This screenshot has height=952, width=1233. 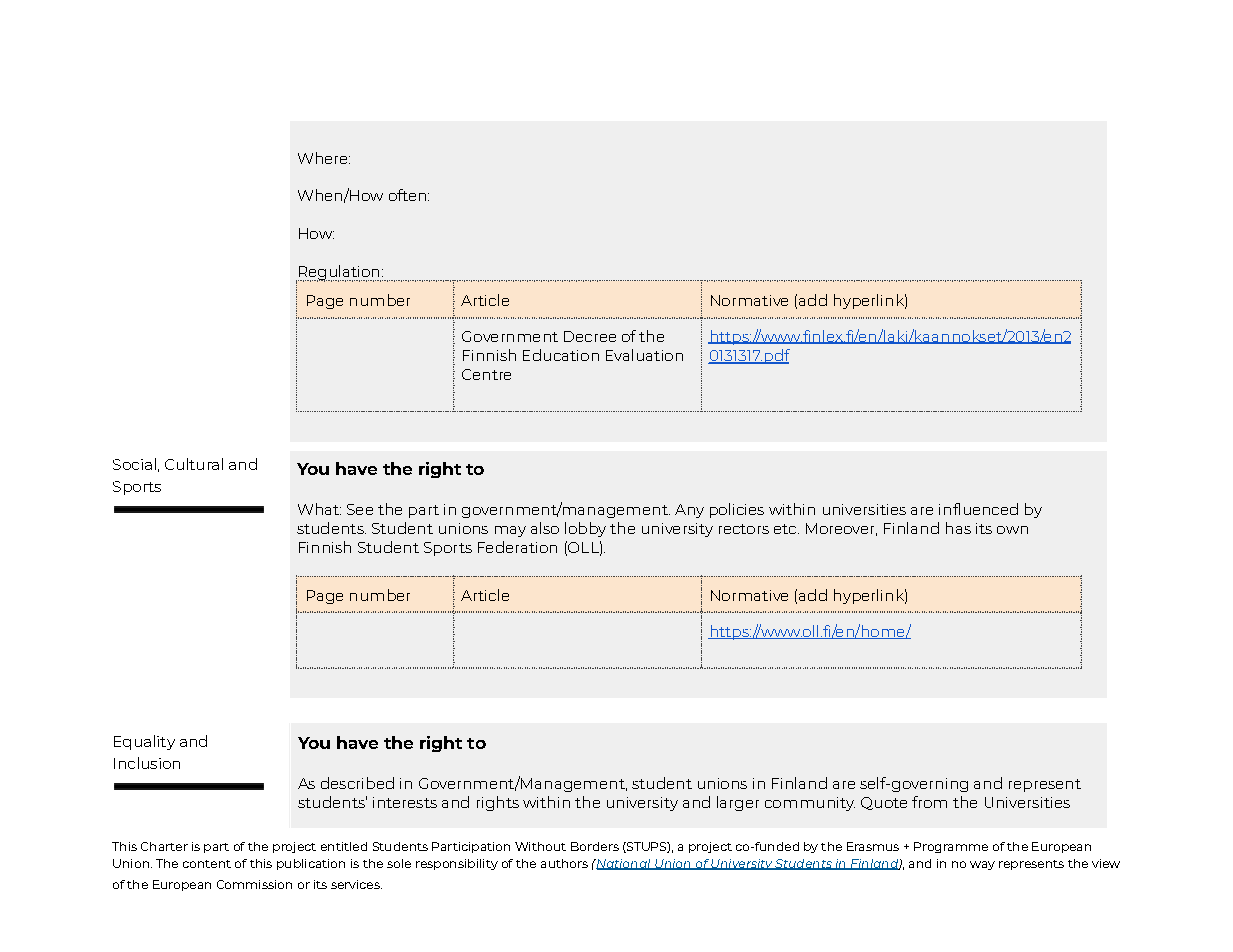 What do you see at coordinates (982, 865) in the screenshot?
I see `way` at bounding box center [982, 865].
